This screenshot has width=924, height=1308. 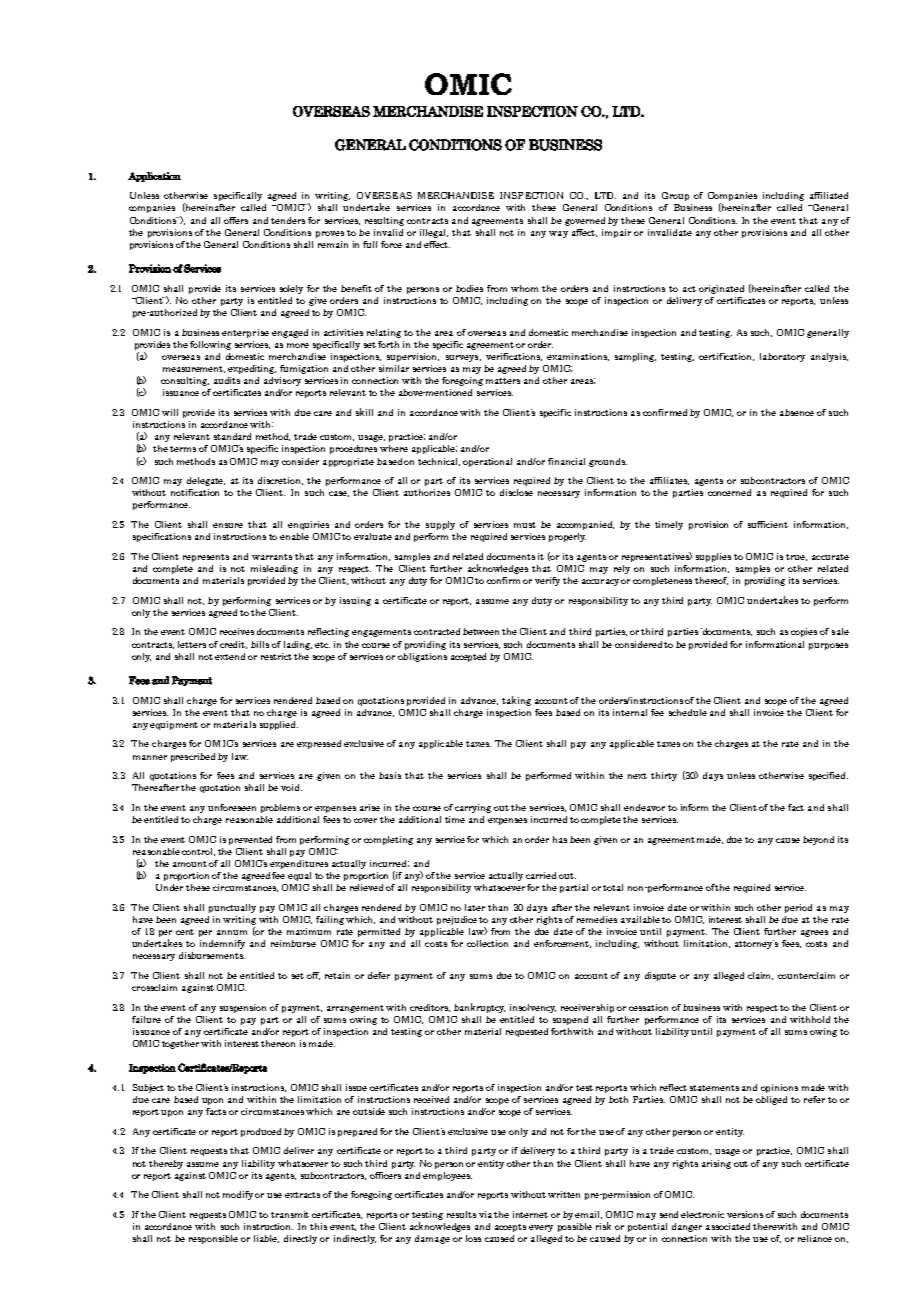 What do you see at coordinates (475, 907) in the screenshot?
I see `later` at bounding box center [475, 907].
